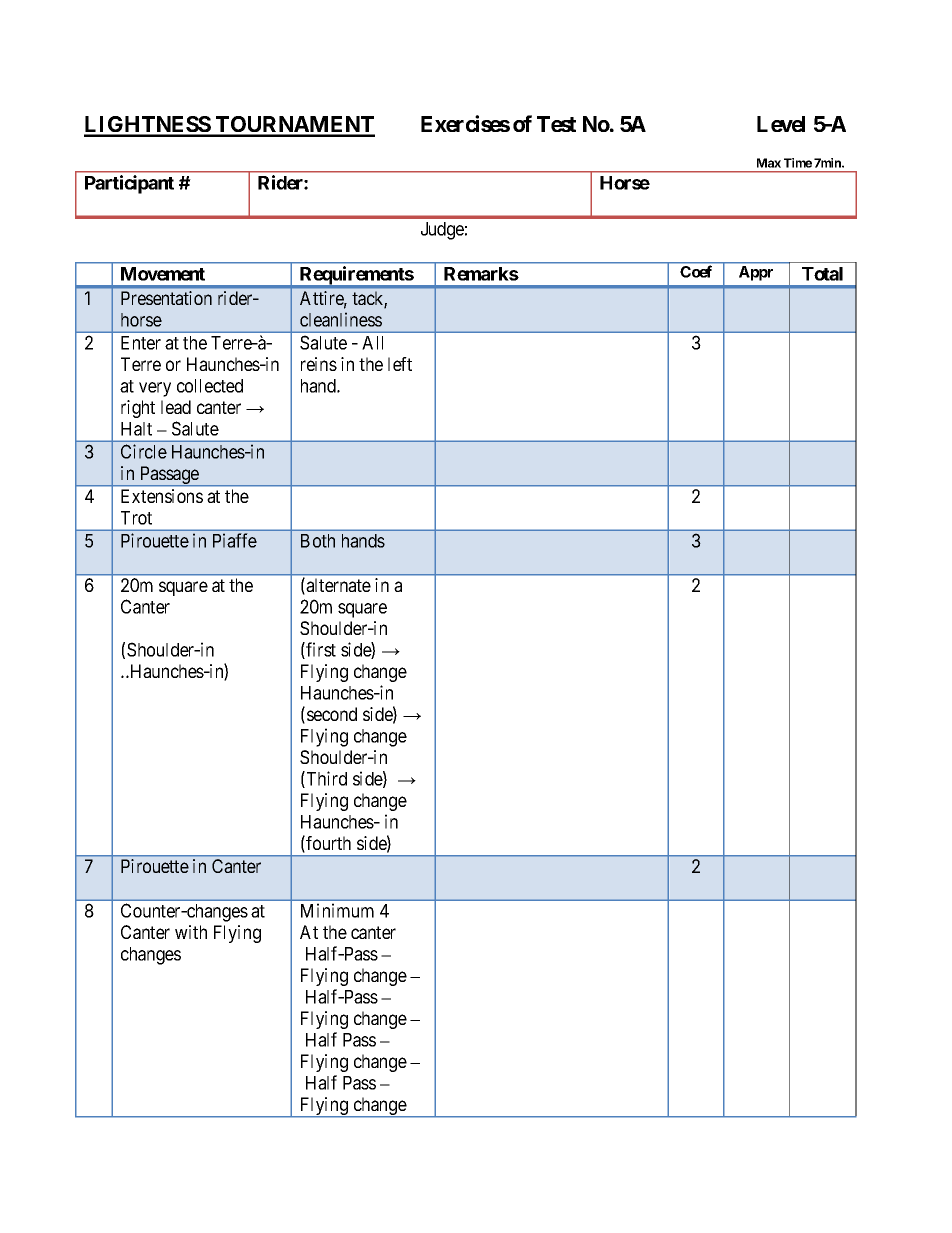  I want to click on Test, so click(556, 124).
